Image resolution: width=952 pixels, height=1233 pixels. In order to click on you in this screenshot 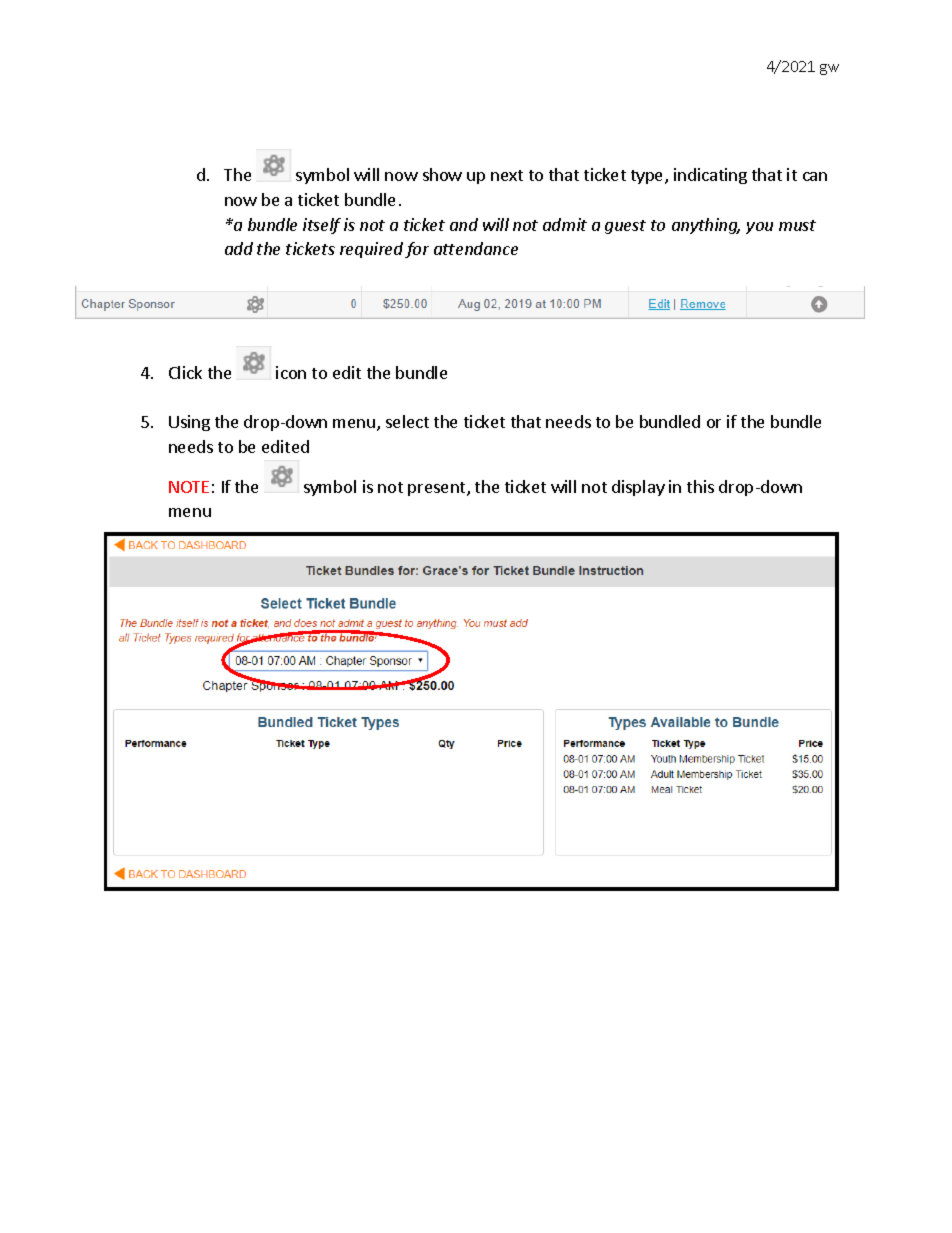, I will do `click(759, 228)`.
